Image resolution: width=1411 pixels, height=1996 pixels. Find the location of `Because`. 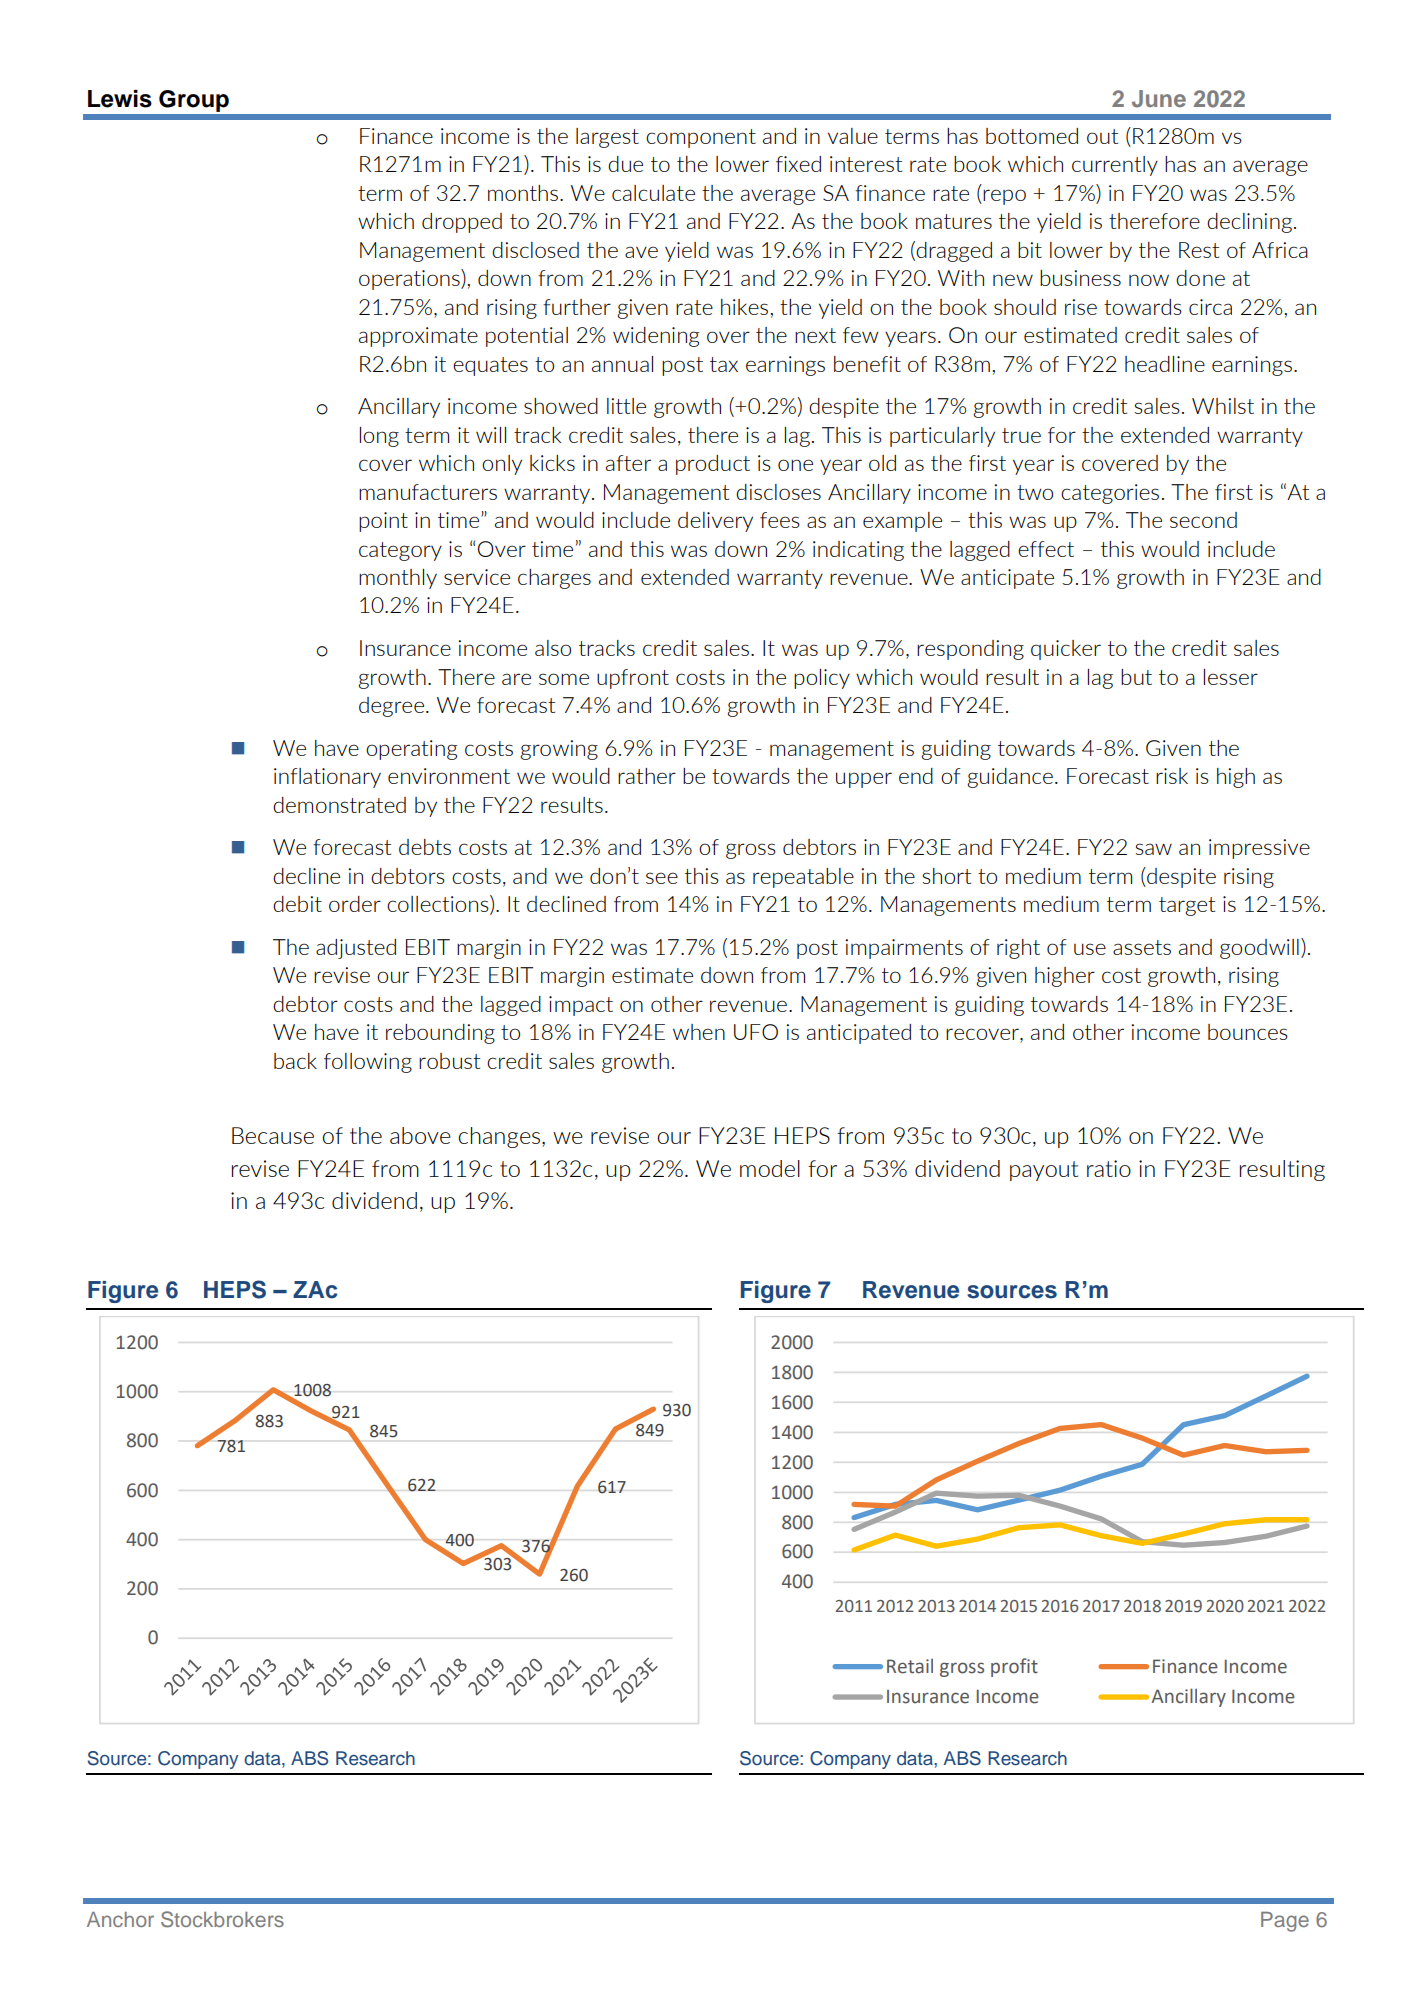

Because is located at coordinates (273, 1135).
